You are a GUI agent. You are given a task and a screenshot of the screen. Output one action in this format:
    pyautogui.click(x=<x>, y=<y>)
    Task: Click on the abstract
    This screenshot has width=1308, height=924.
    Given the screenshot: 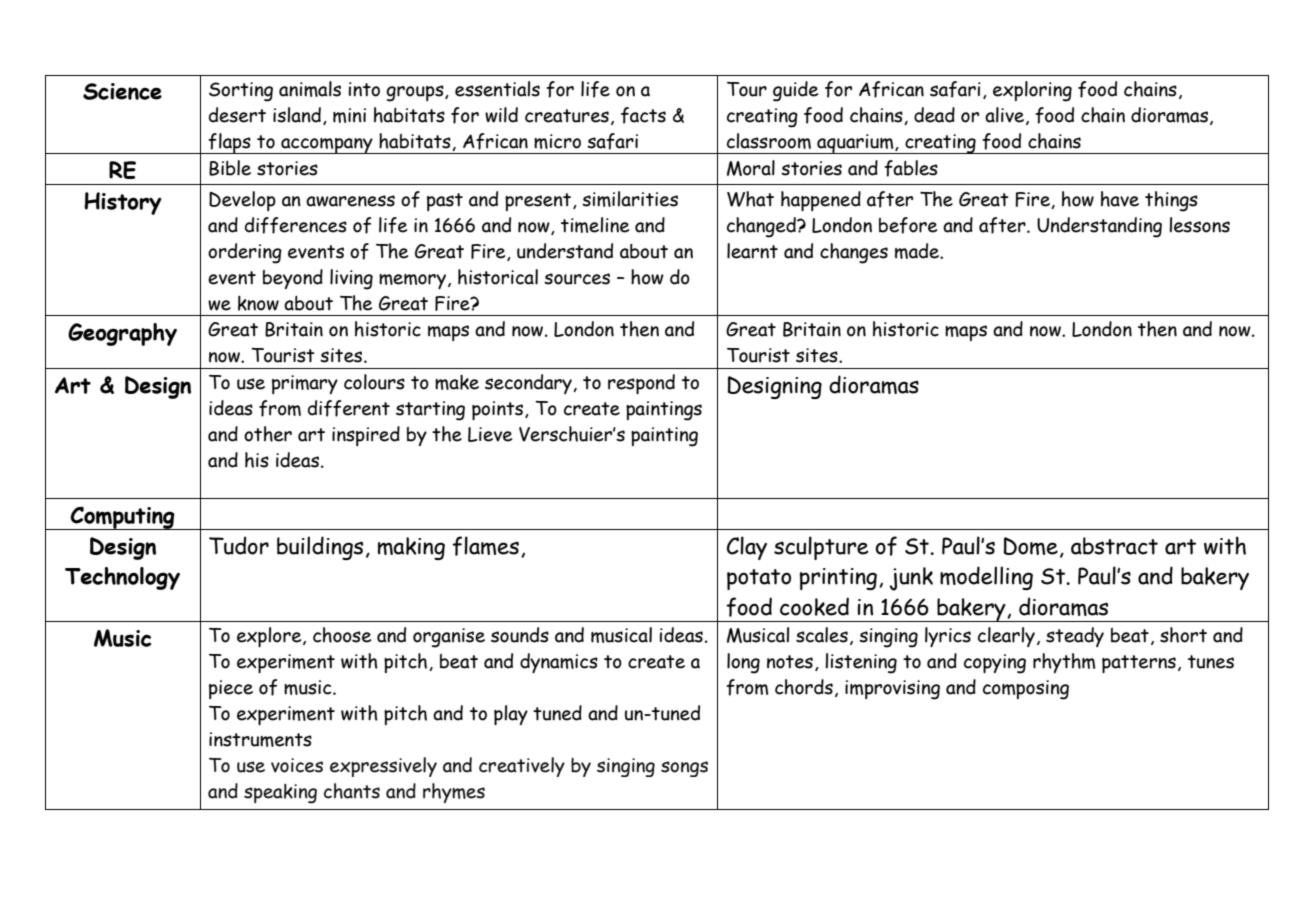 What is the action you would take?
    pyautogui.click(x=1114, y=546)
